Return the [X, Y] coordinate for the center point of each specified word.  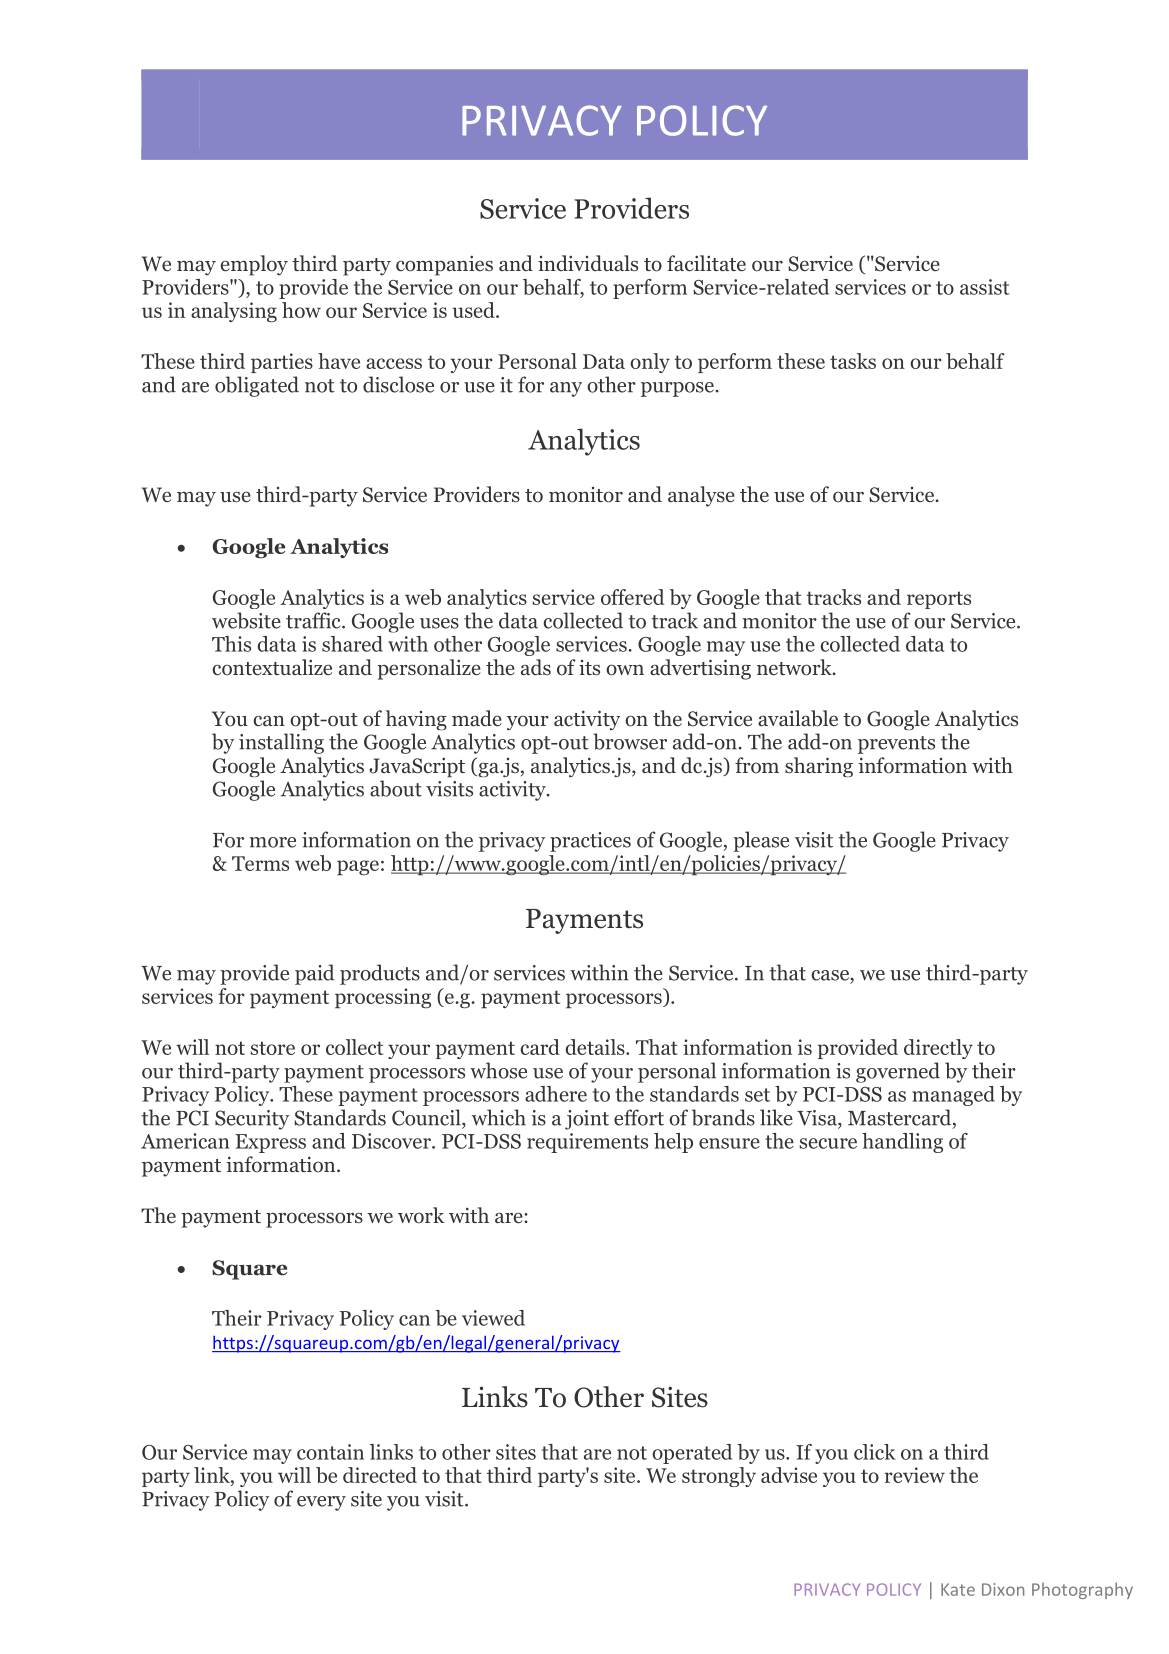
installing [281, 743]
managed [953, 1096]
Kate [958, 1589]
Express [270, 1143]
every [321, 1503]
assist [985, 287]
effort [639, 1117]
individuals [588, 263]
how [301, 310]
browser [630, 741]
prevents [896, 745]
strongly [719, 1477]
